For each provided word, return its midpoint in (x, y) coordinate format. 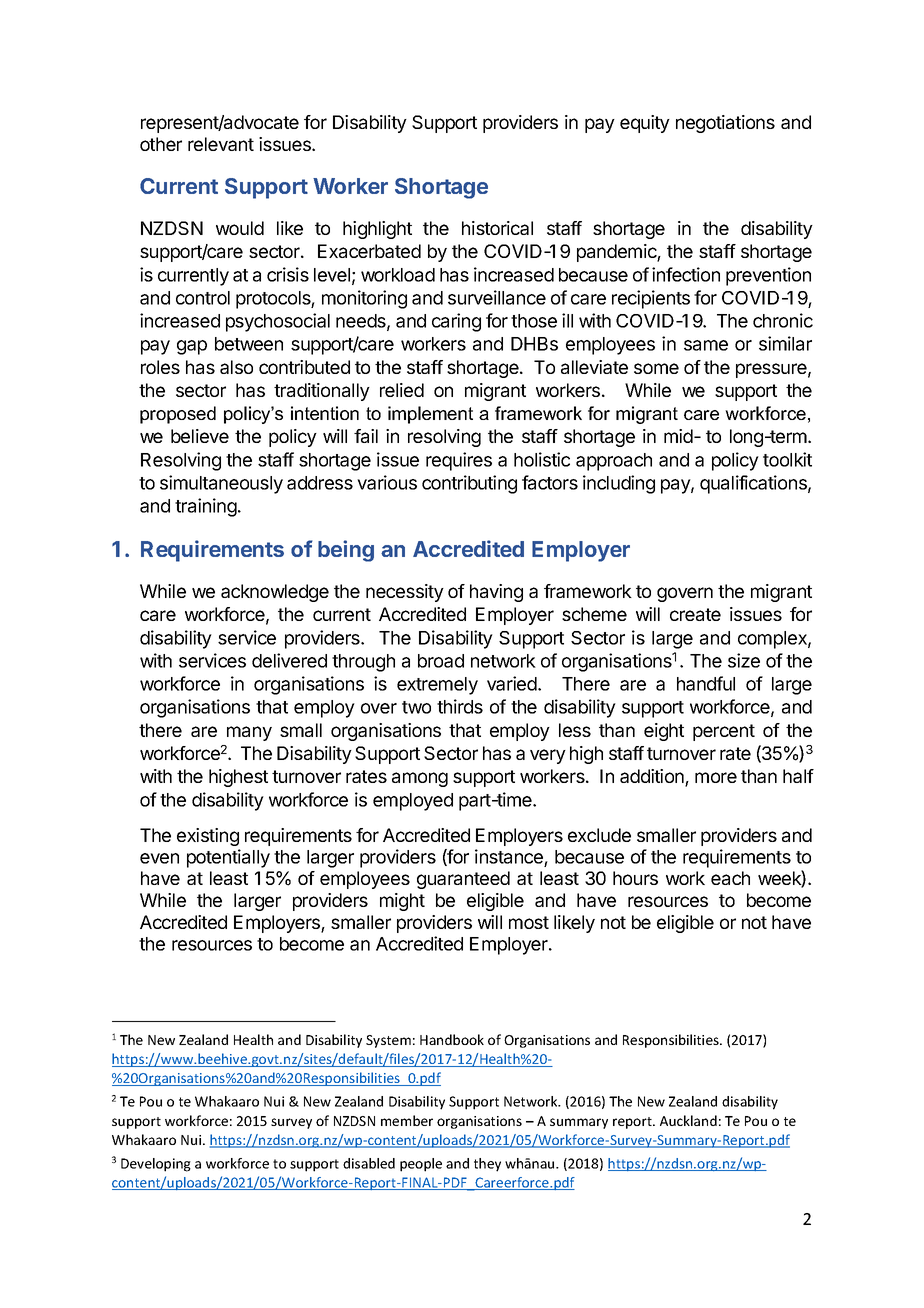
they (487, 1165)
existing (208, 837)
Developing (156, 1165)
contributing (469, 484)
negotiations (725, 124)
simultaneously (221, 484)
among (420, 779)
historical (497, 228)
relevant (221, 144)
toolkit (787, 459)
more (716, 777)
